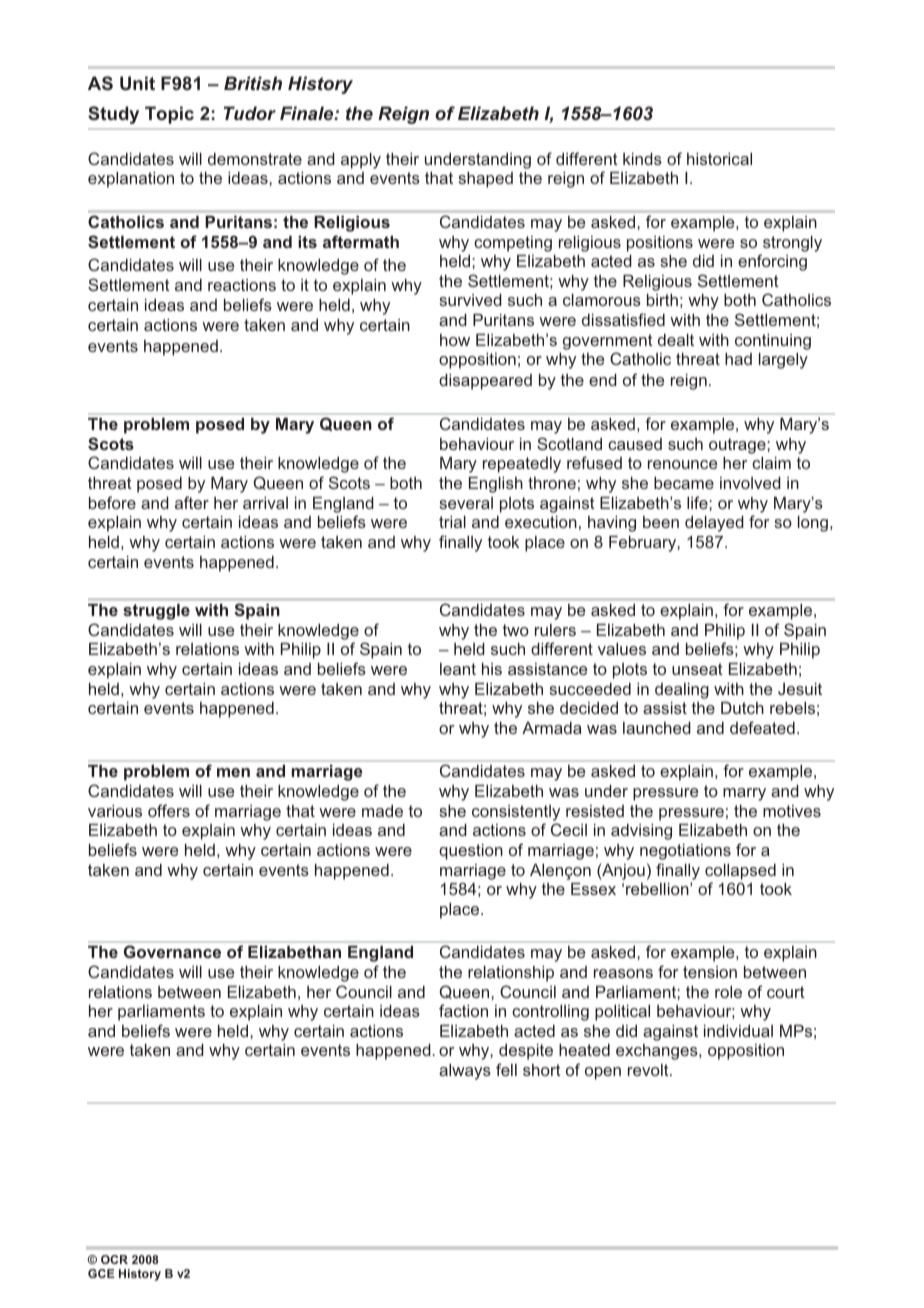 The image size is (924, 1308). What do you see at coordinates (169, 115) in the screenshot?
I see `Topic` at bounding box center [169, 115].
